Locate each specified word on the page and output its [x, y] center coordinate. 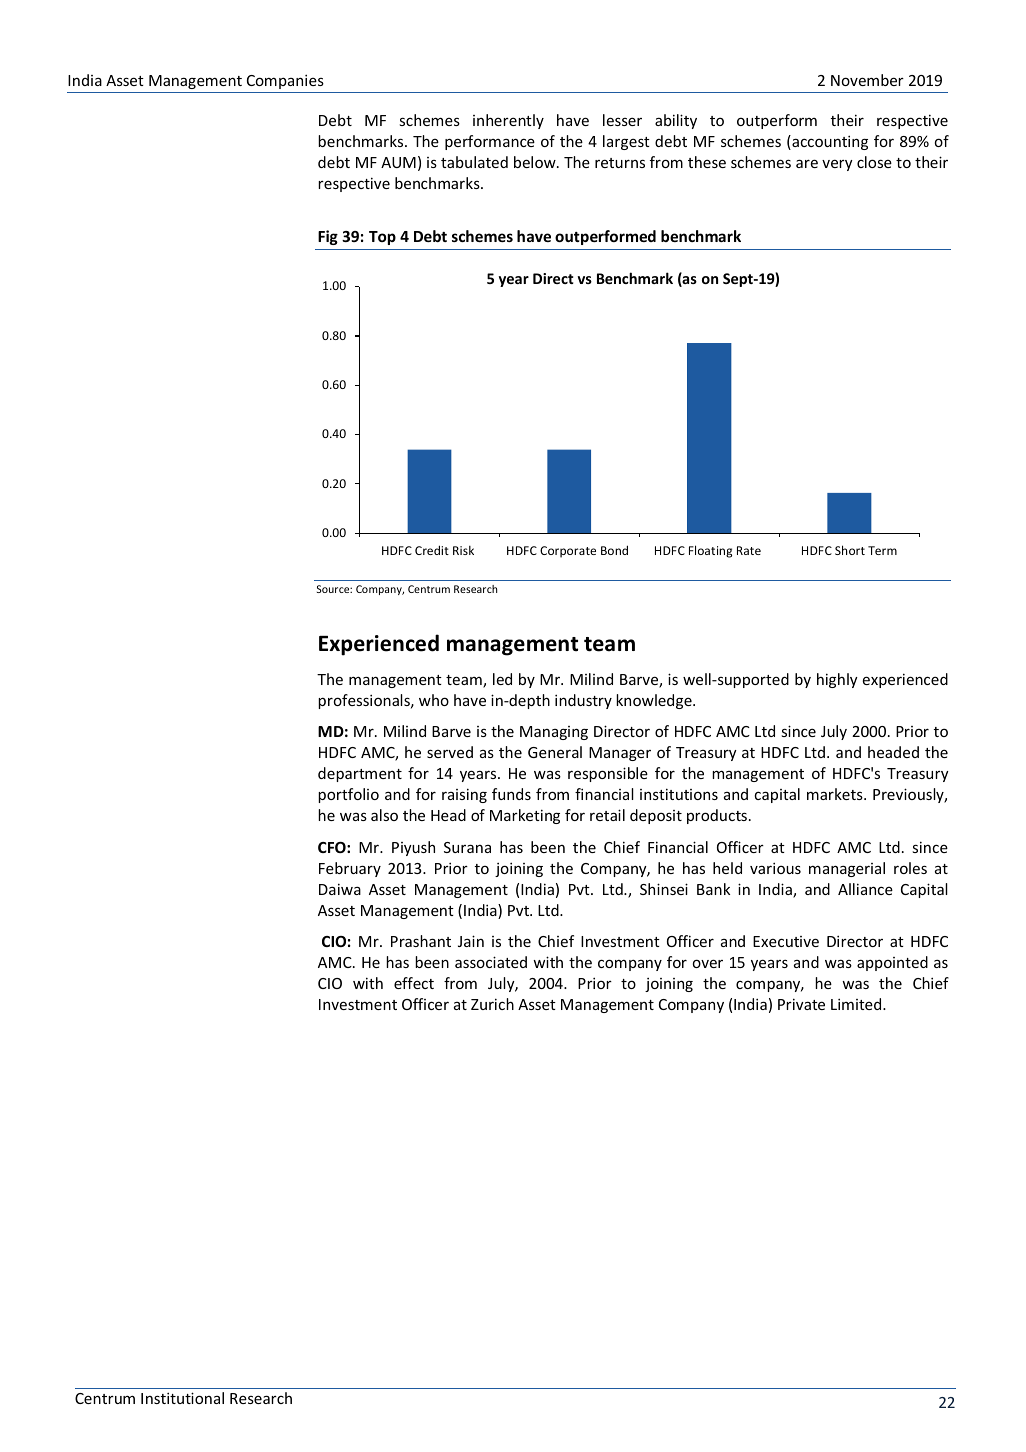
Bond [614, 550]
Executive [786, 941]
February [350, 869]
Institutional [182, 1398]
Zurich [492, 1004]
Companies [285, 81]
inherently [508, 121]
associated [491, 962]
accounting [829, 142]
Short [850, 550]
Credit [432, 550]
